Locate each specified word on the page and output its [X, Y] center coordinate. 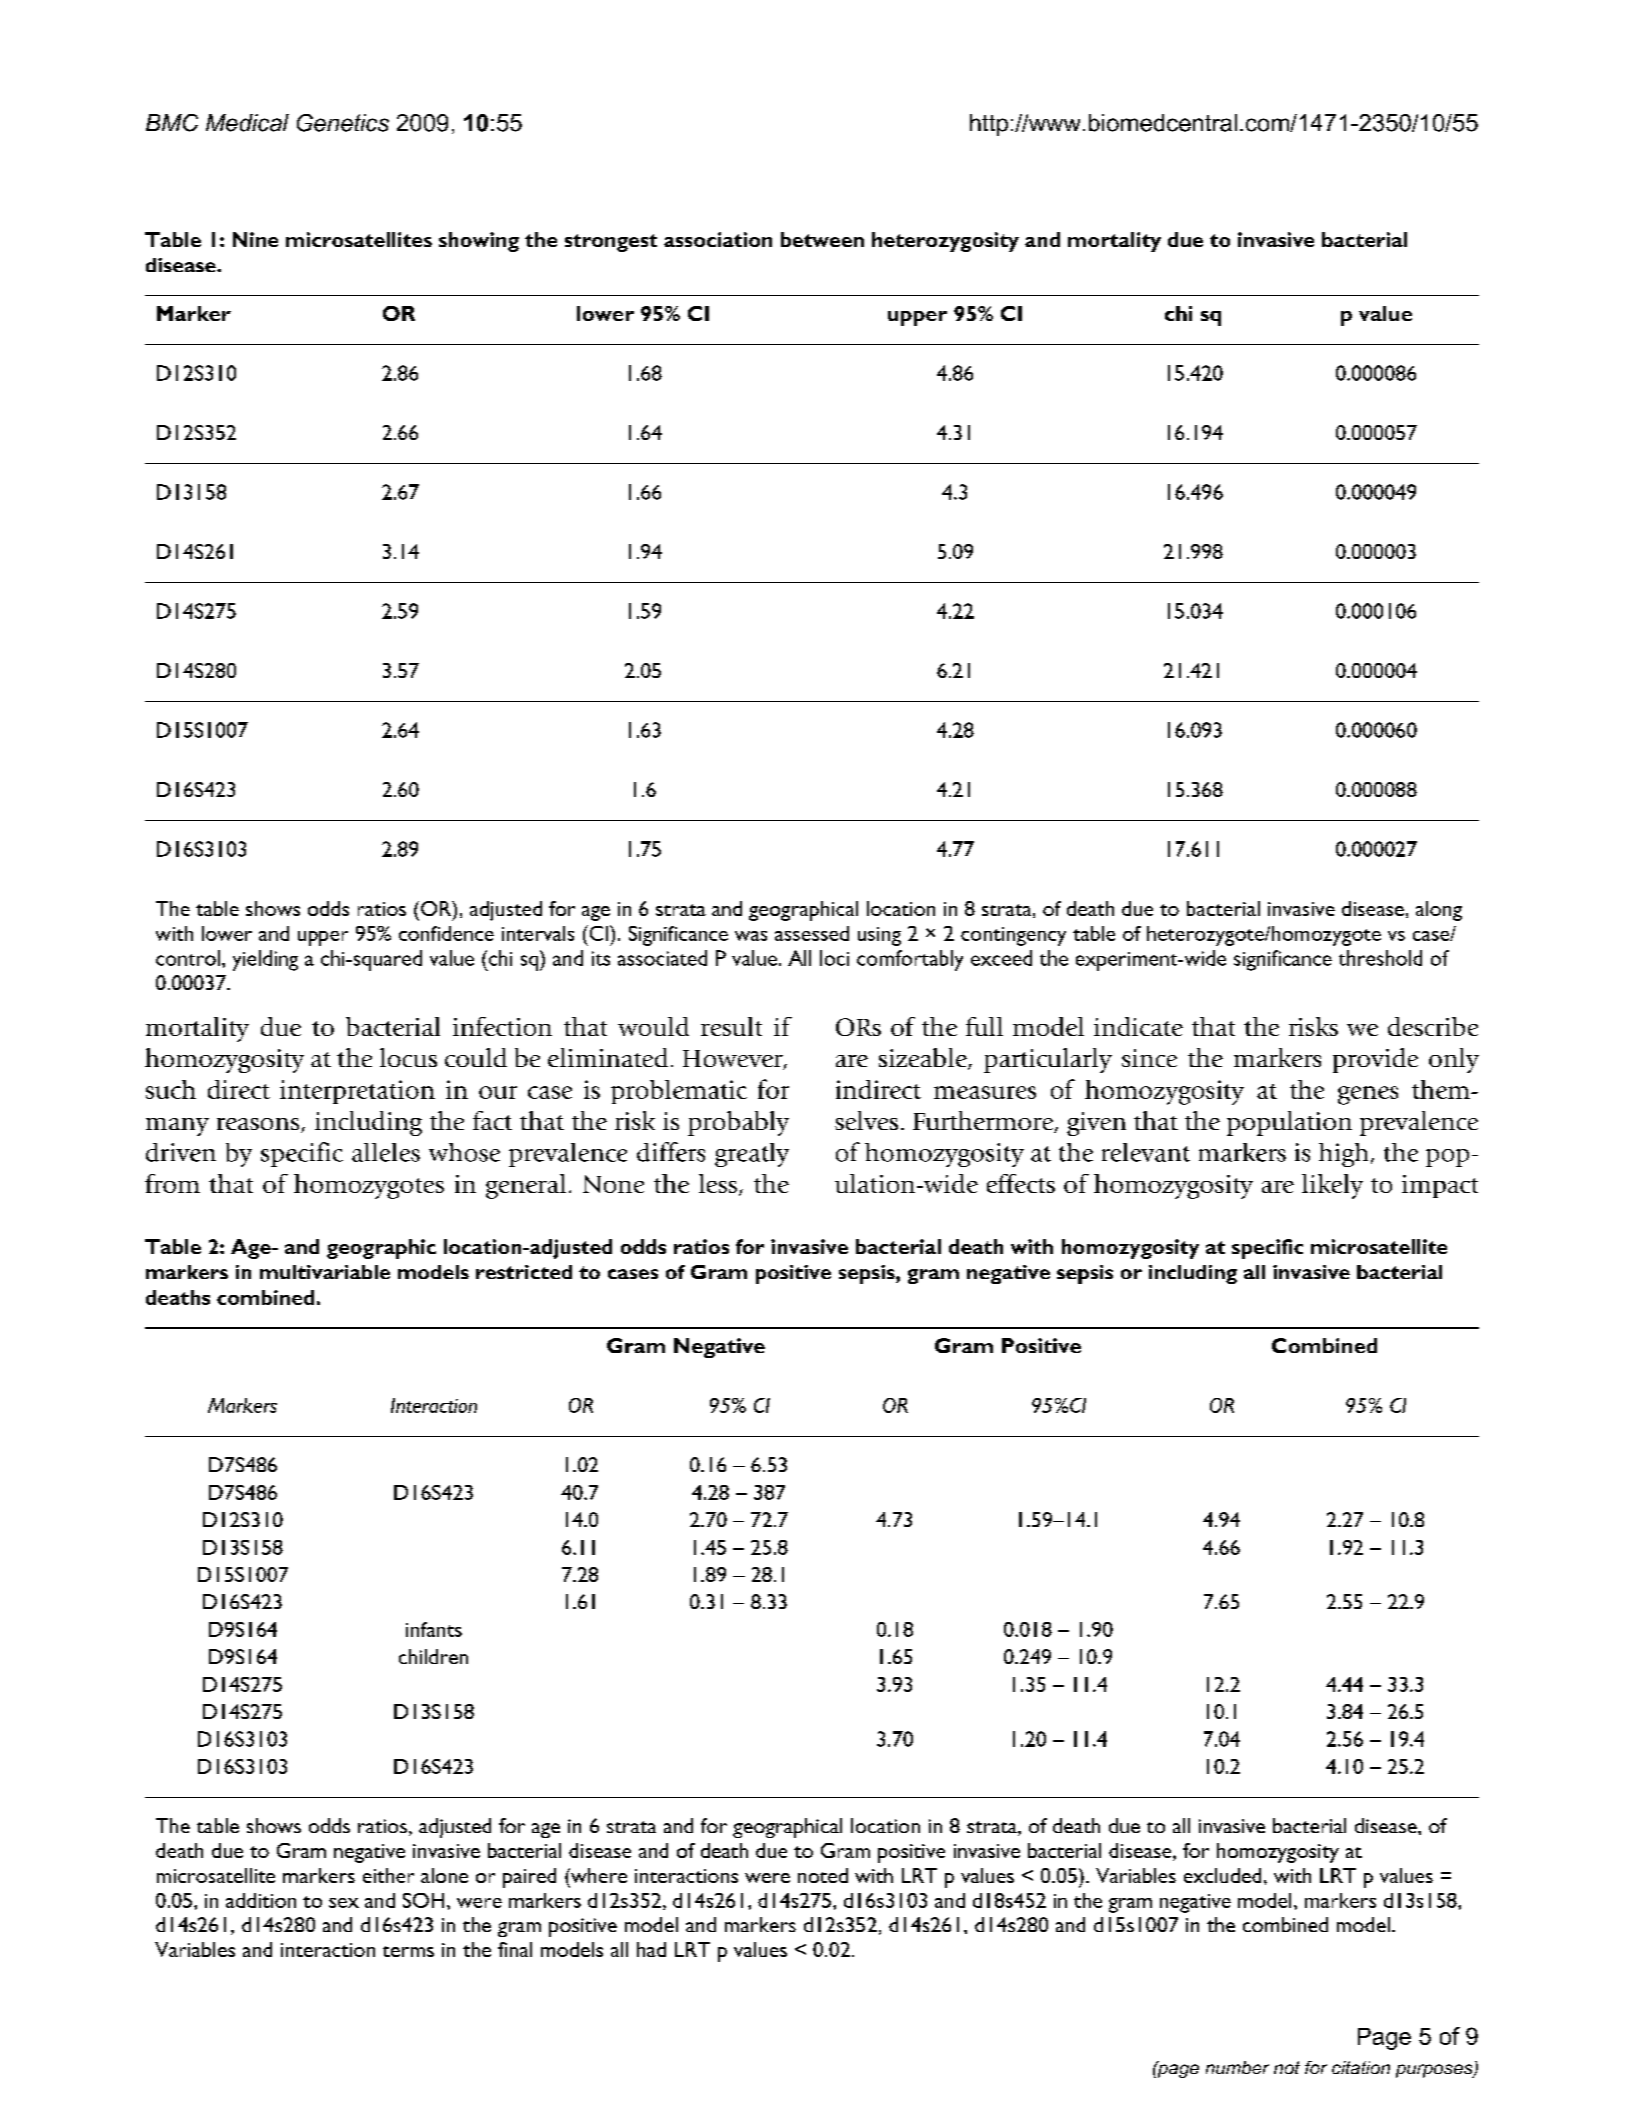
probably [738, 1123]
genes [1368, 1095]
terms [408, 1951]
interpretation [357, 1092]
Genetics [343, 123]
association [718, 239]
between [822, 239]
